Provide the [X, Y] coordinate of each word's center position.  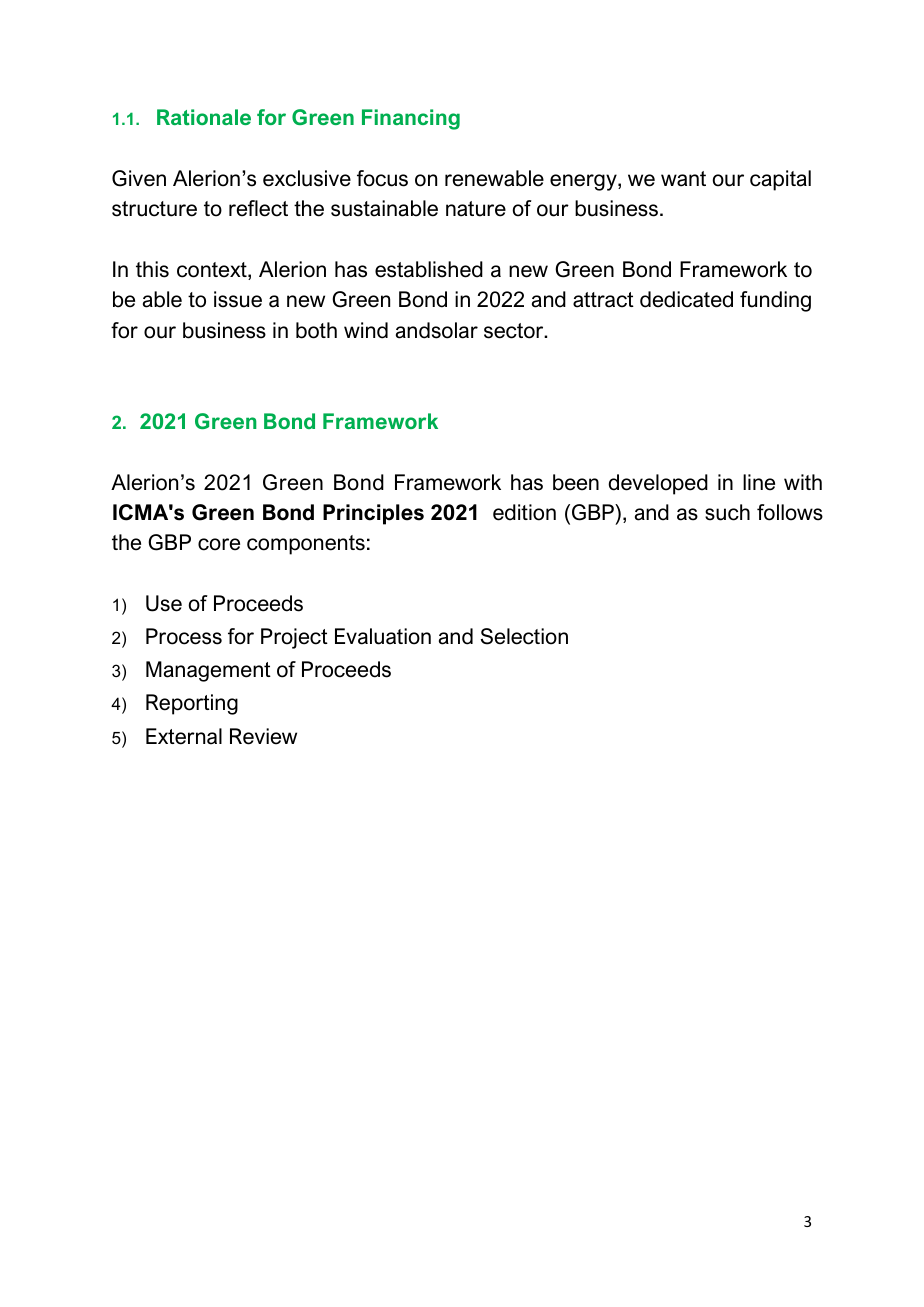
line [759, 482]
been [576, 482]
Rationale [204, 117]
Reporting [192, 704]
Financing [411, 119]
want [683, 179]
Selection [524, 636]
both [316, 330]
